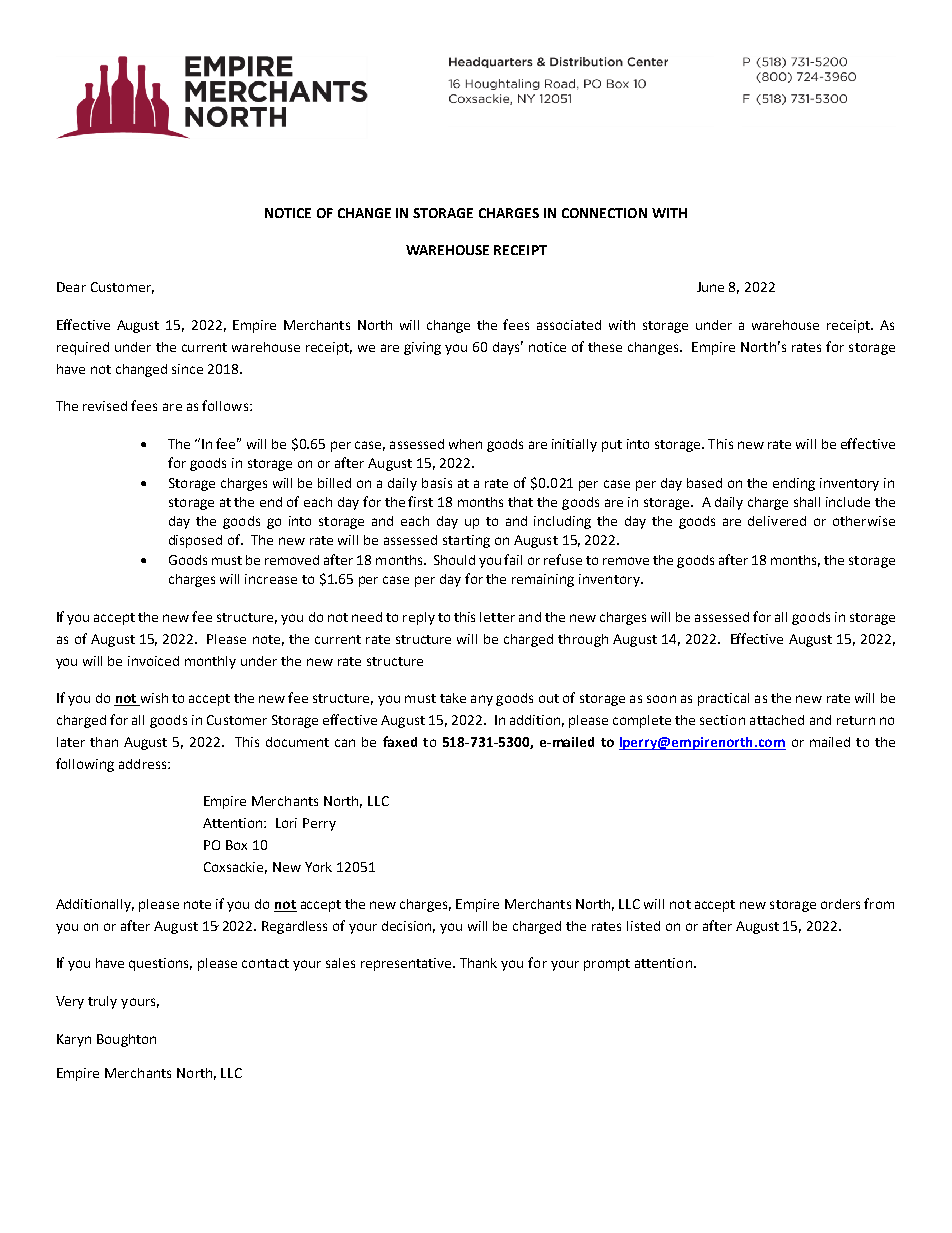 This screenshot has height=1233, width=952. I want to click on address, so click(144, 764).
